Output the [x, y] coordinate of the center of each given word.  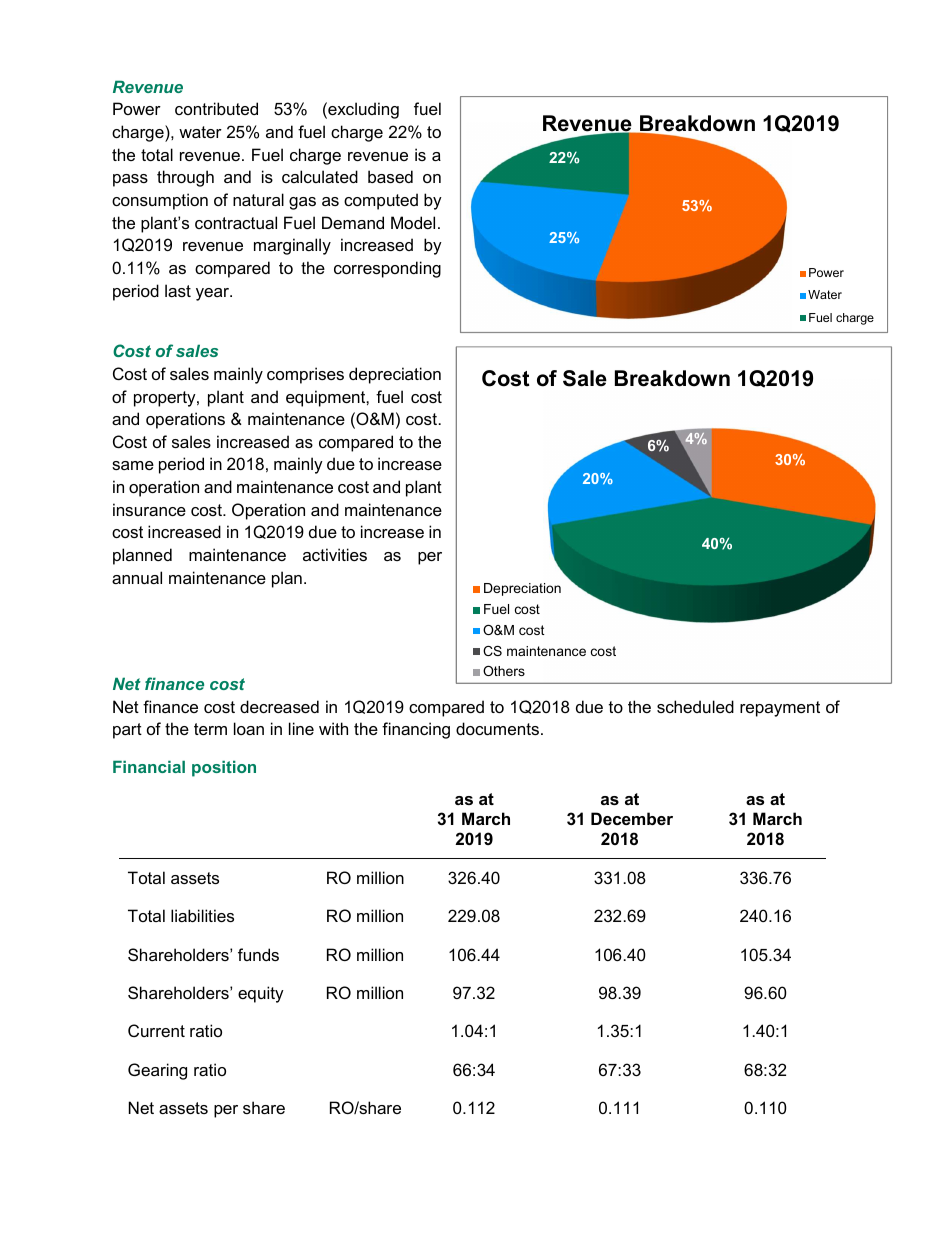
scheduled [695, 706]
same [133, 465]
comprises [305, 375]
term [210, 729]
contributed [216, 108]
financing [416, 730]
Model [413, 222]
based [390, 176]
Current [156, 1030]
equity [261, 994]
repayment [780, 709]
